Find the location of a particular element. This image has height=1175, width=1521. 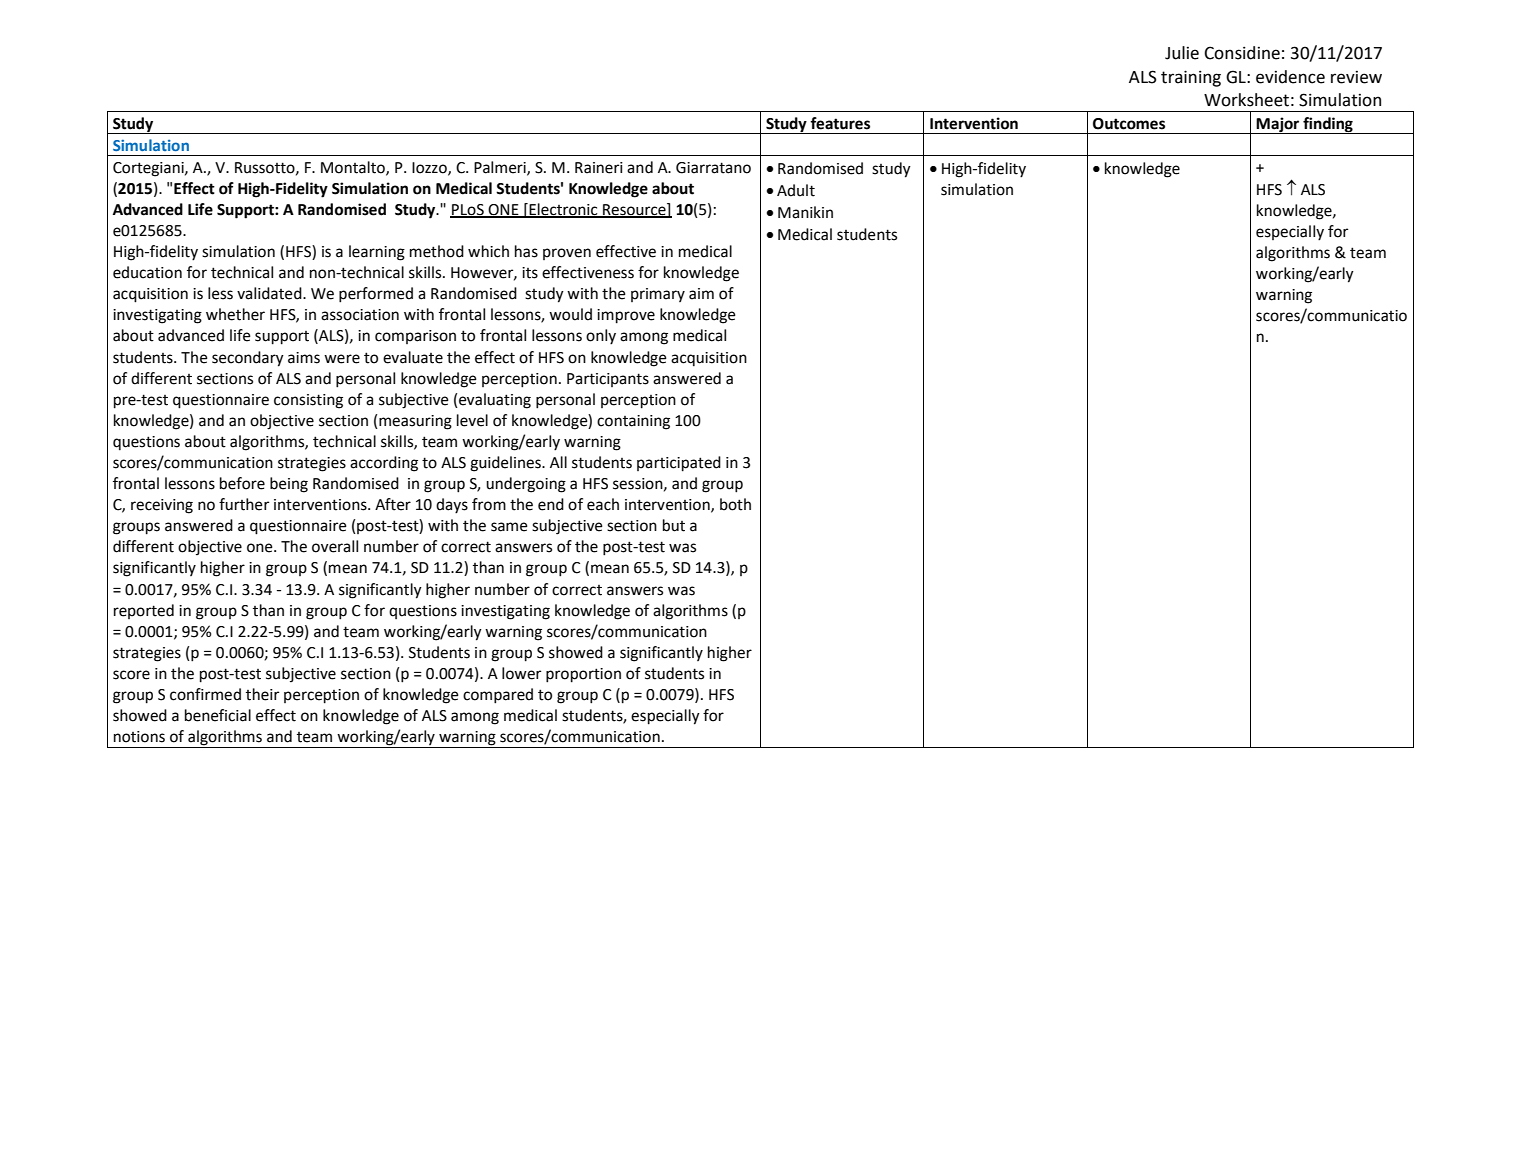

Major is located at coordinates (1278, 125).
